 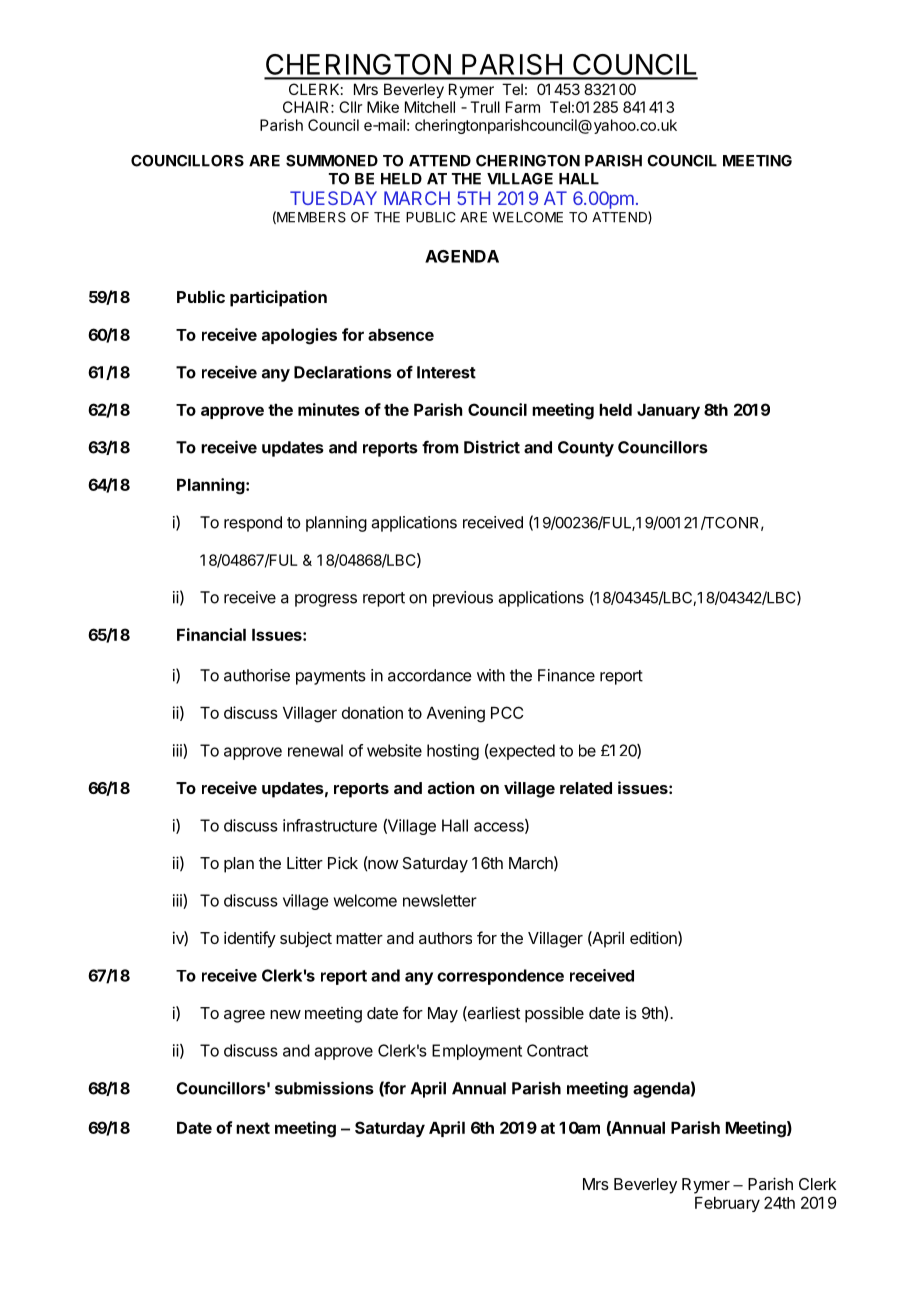 What do you see at coordinates (485, 107) in the screenshot?
I see `Trull` at bounding box center [485, 107].
